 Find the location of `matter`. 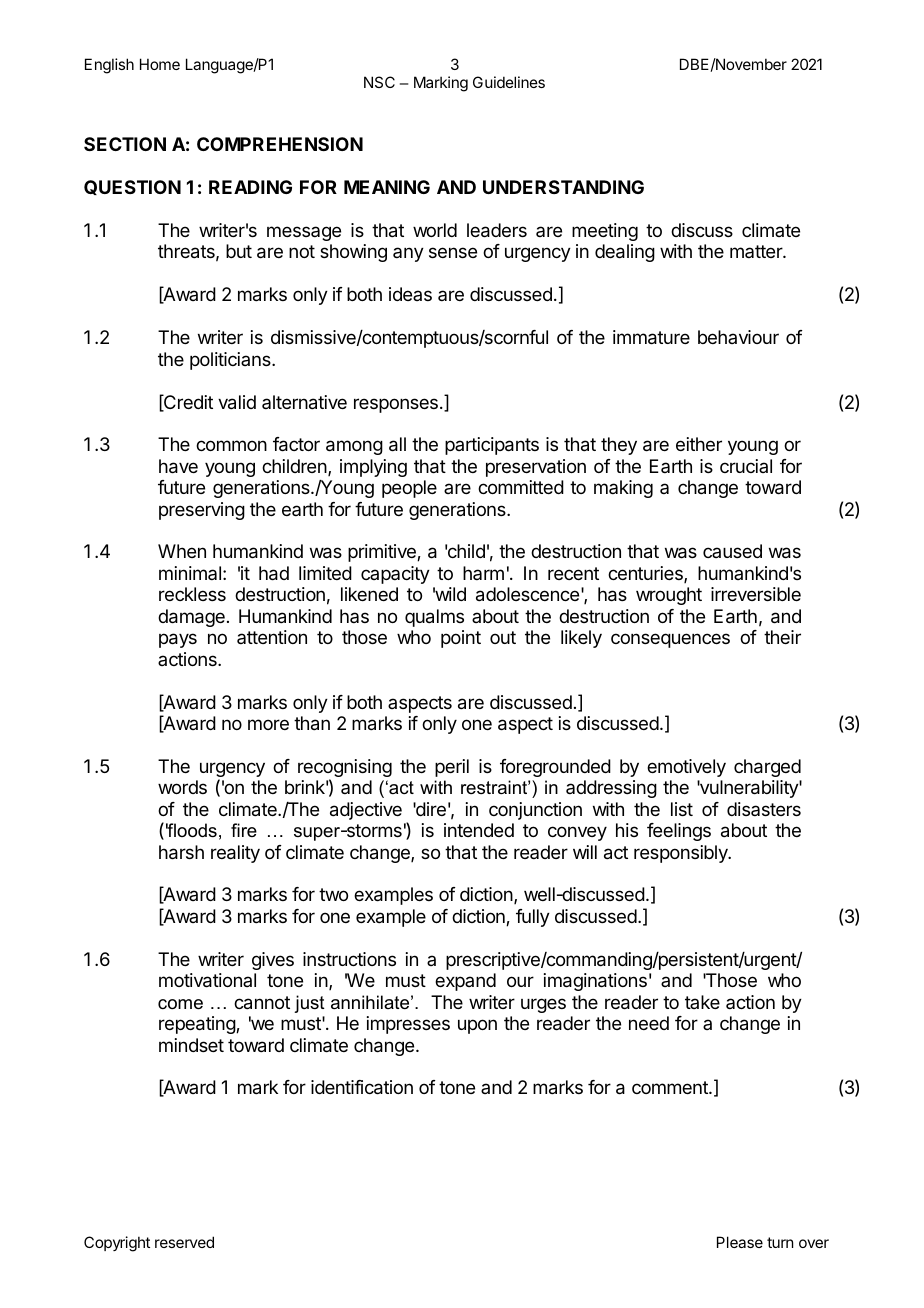

matter is located at coordinates (757, 251).
